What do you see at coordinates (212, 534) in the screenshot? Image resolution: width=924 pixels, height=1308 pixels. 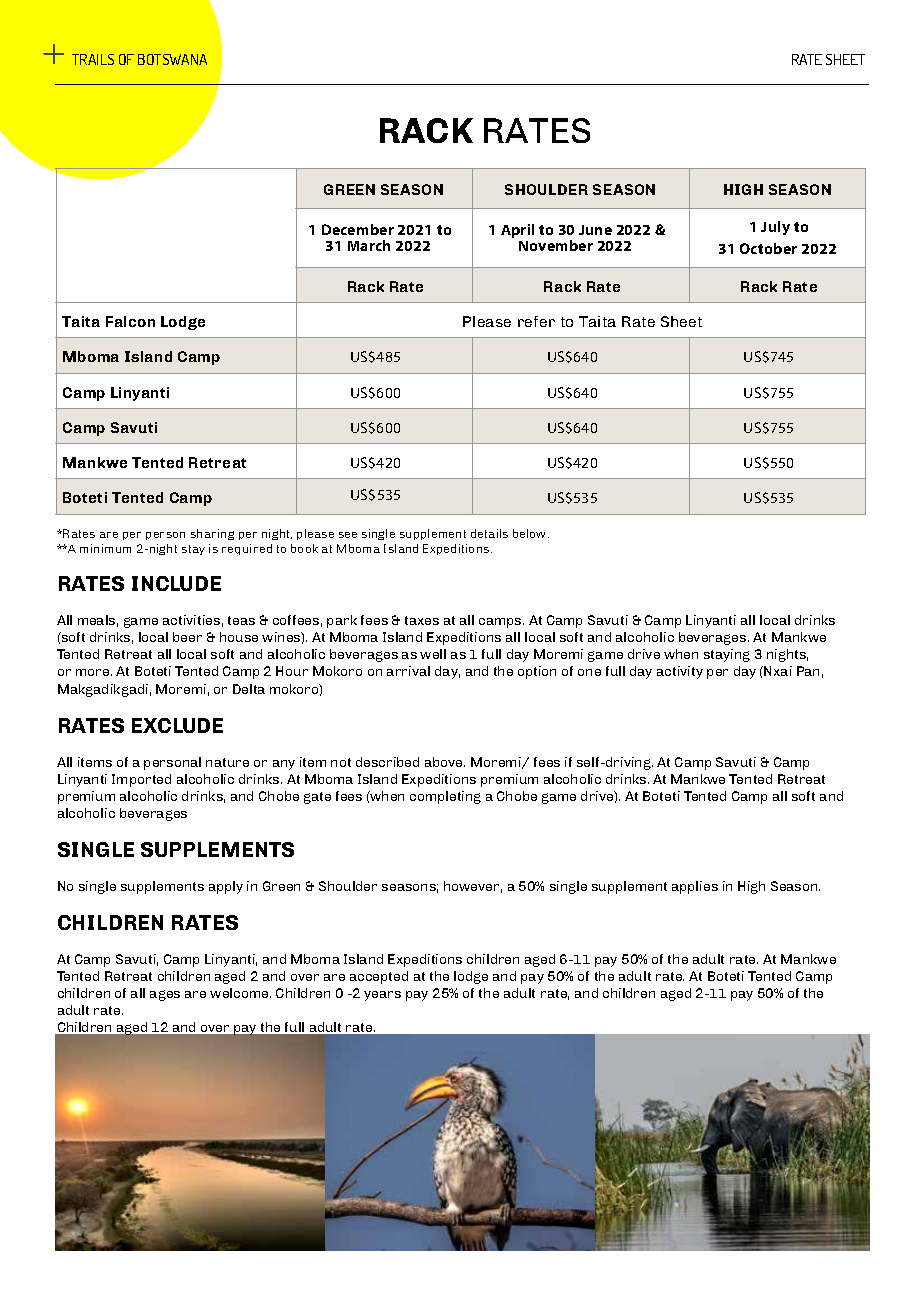 I see `sharing` at bounding box center [212, 534].
